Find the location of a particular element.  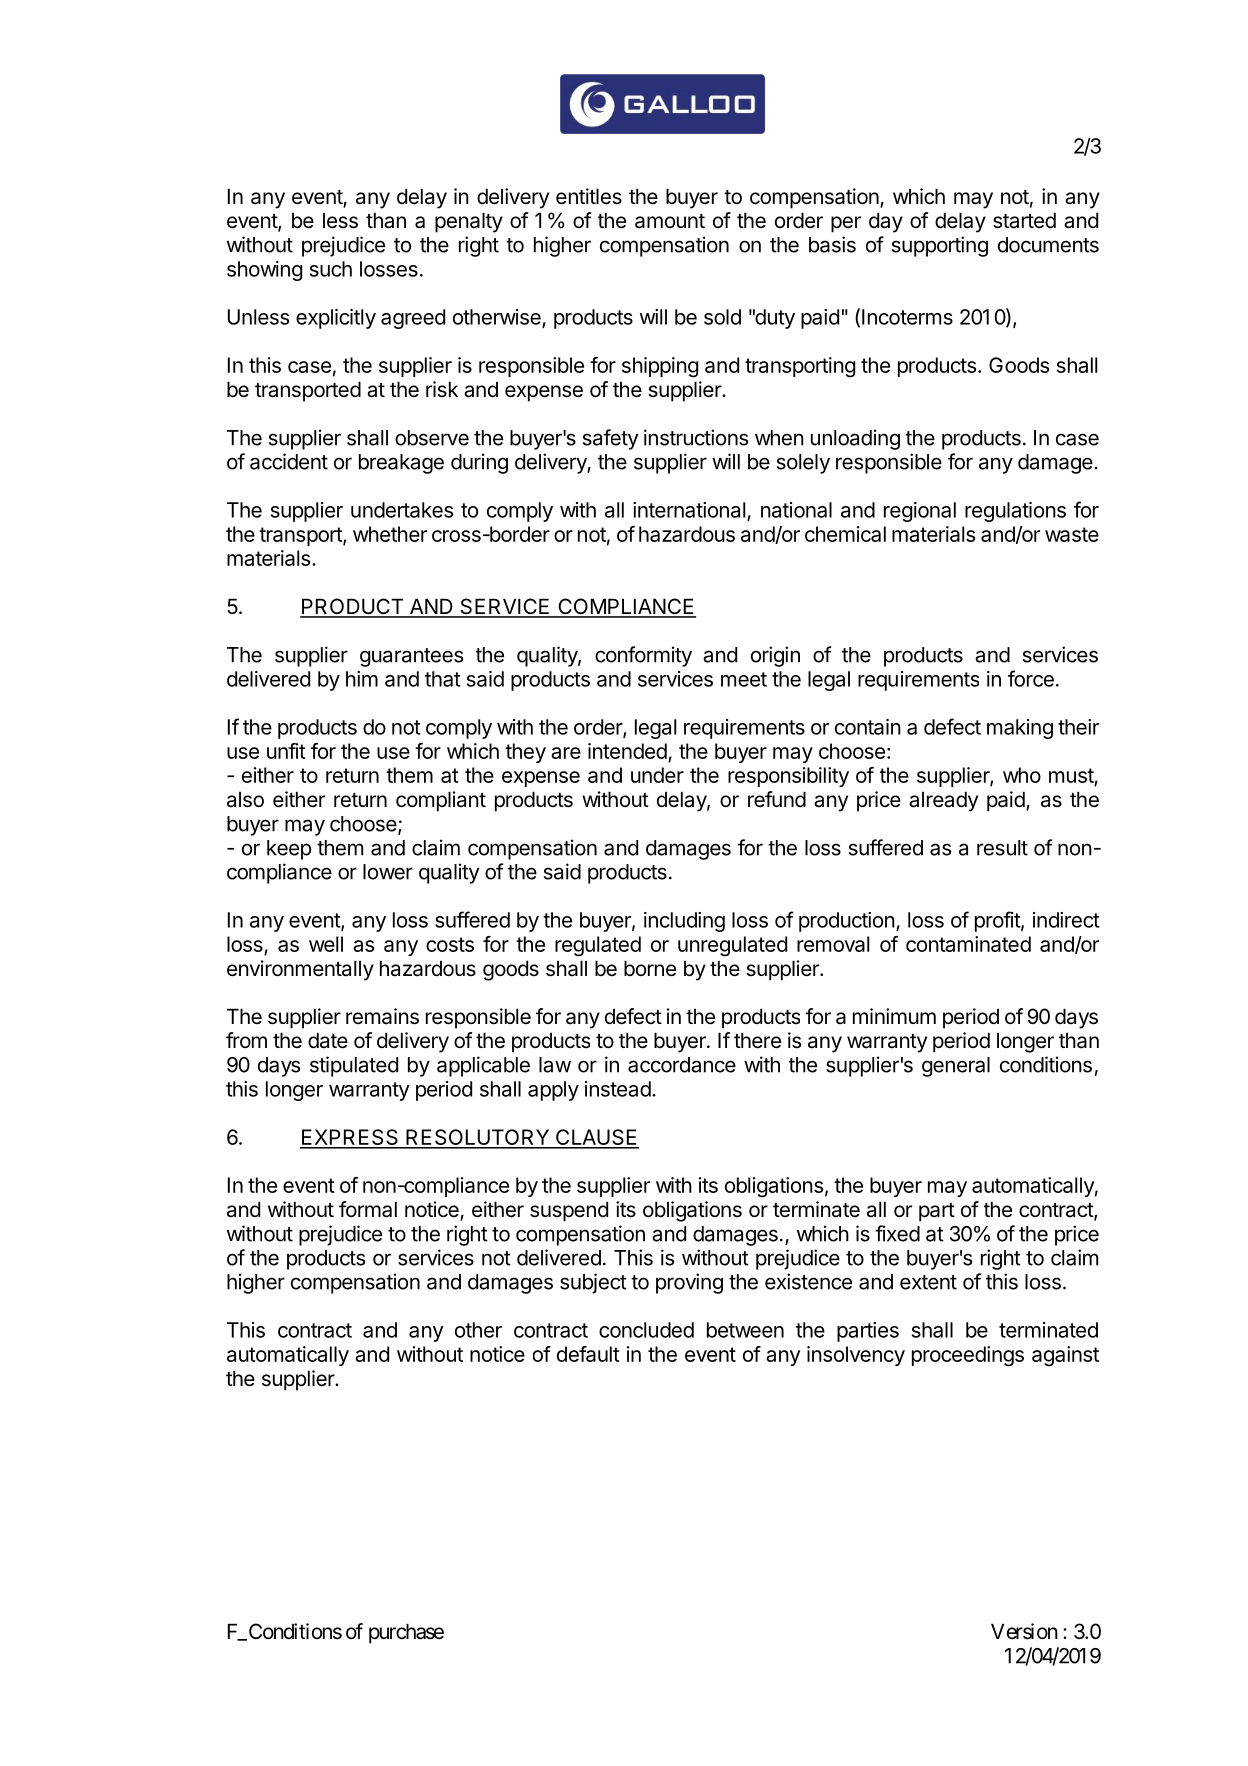

supporting is located at coordinates (940, 246).
